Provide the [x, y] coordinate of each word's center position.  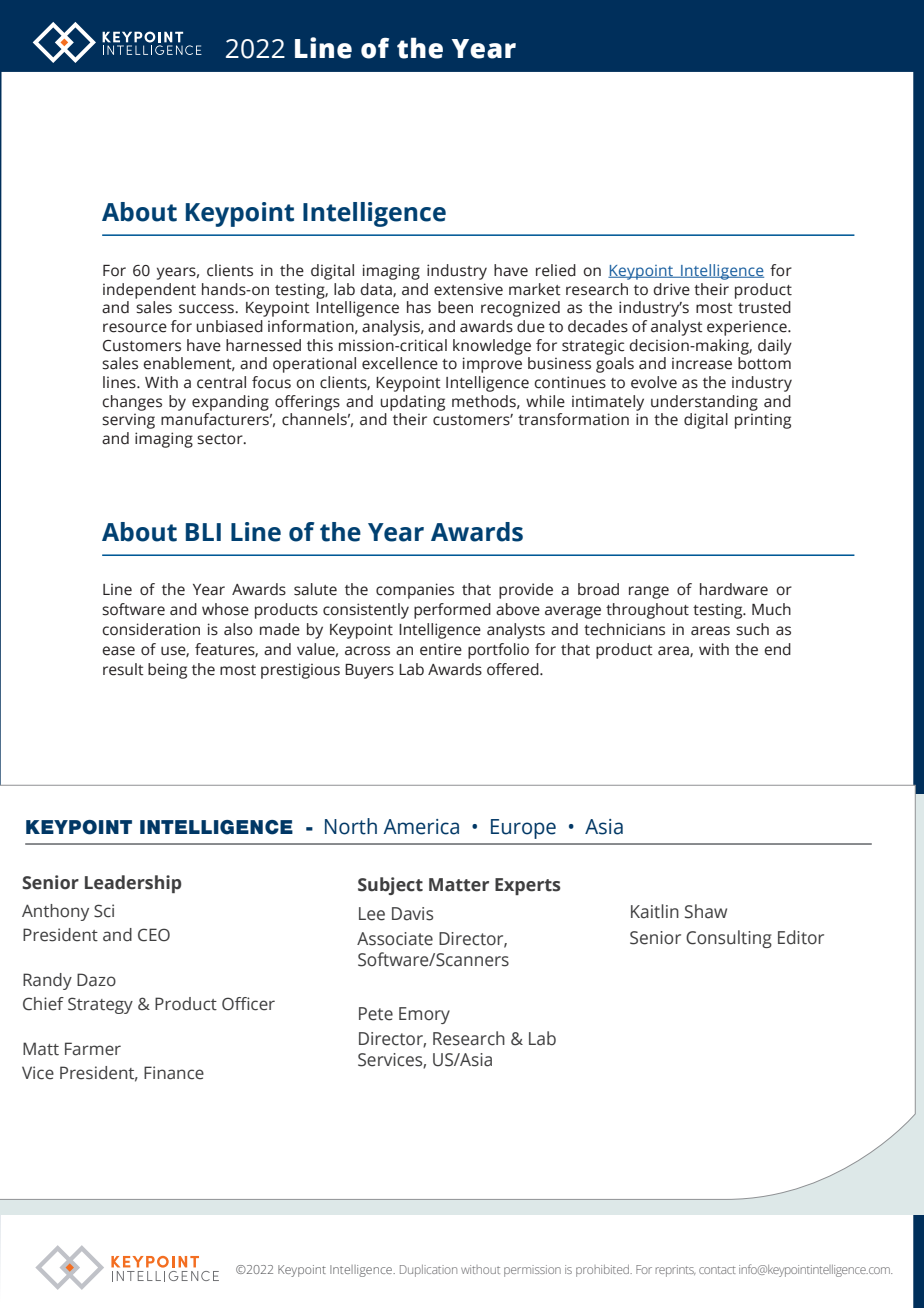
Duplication [428, 1271]
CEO [154, 935]
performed [452, 611]
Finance [174, 1073]
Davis [412, 914]
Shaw [706, 911]
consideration [151, 629]
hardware [734, 589]
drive [671, 289]
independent [149, 291]
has [419, 307]
